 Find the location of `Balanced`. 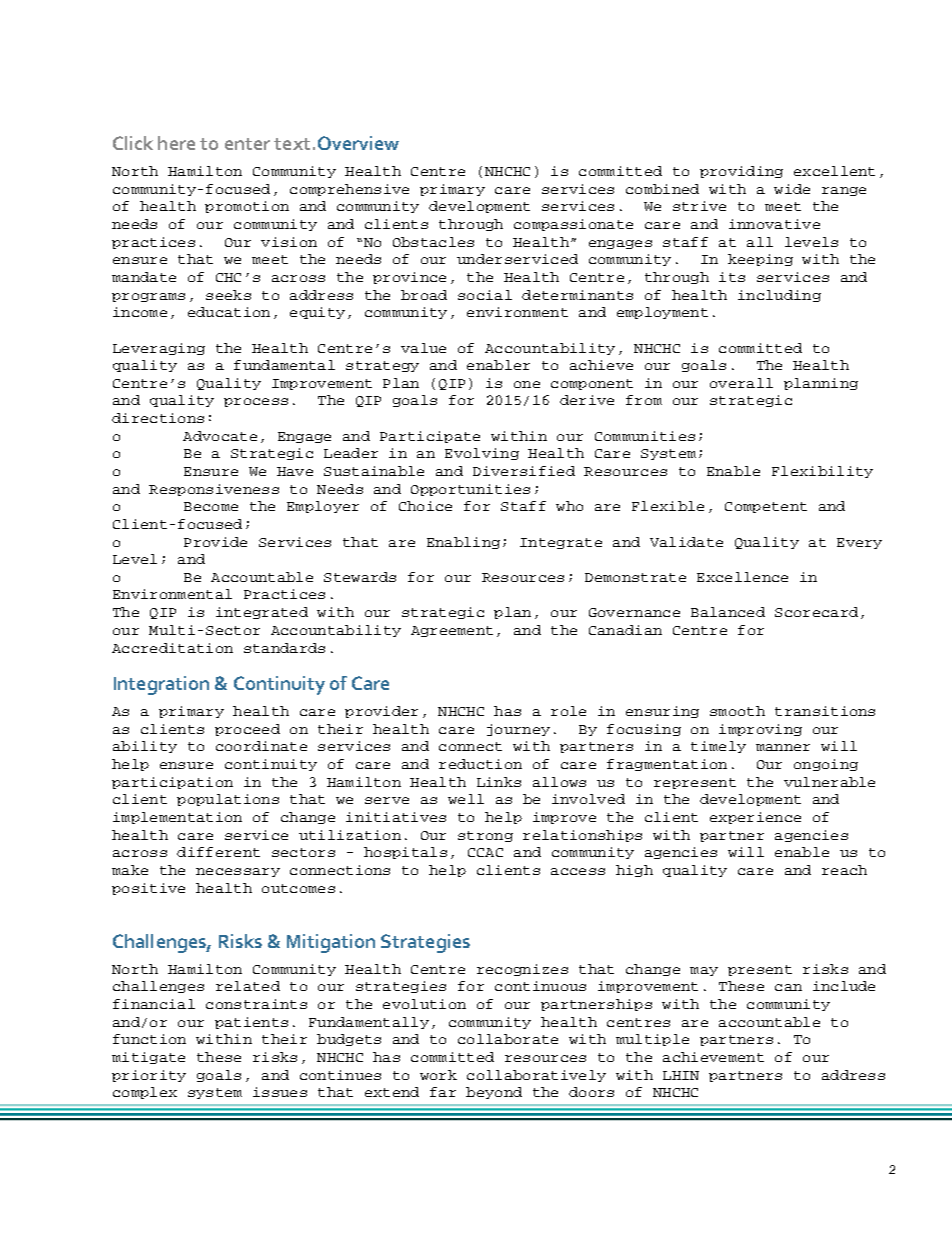

Balanced is located at coordinates (728, 612).
